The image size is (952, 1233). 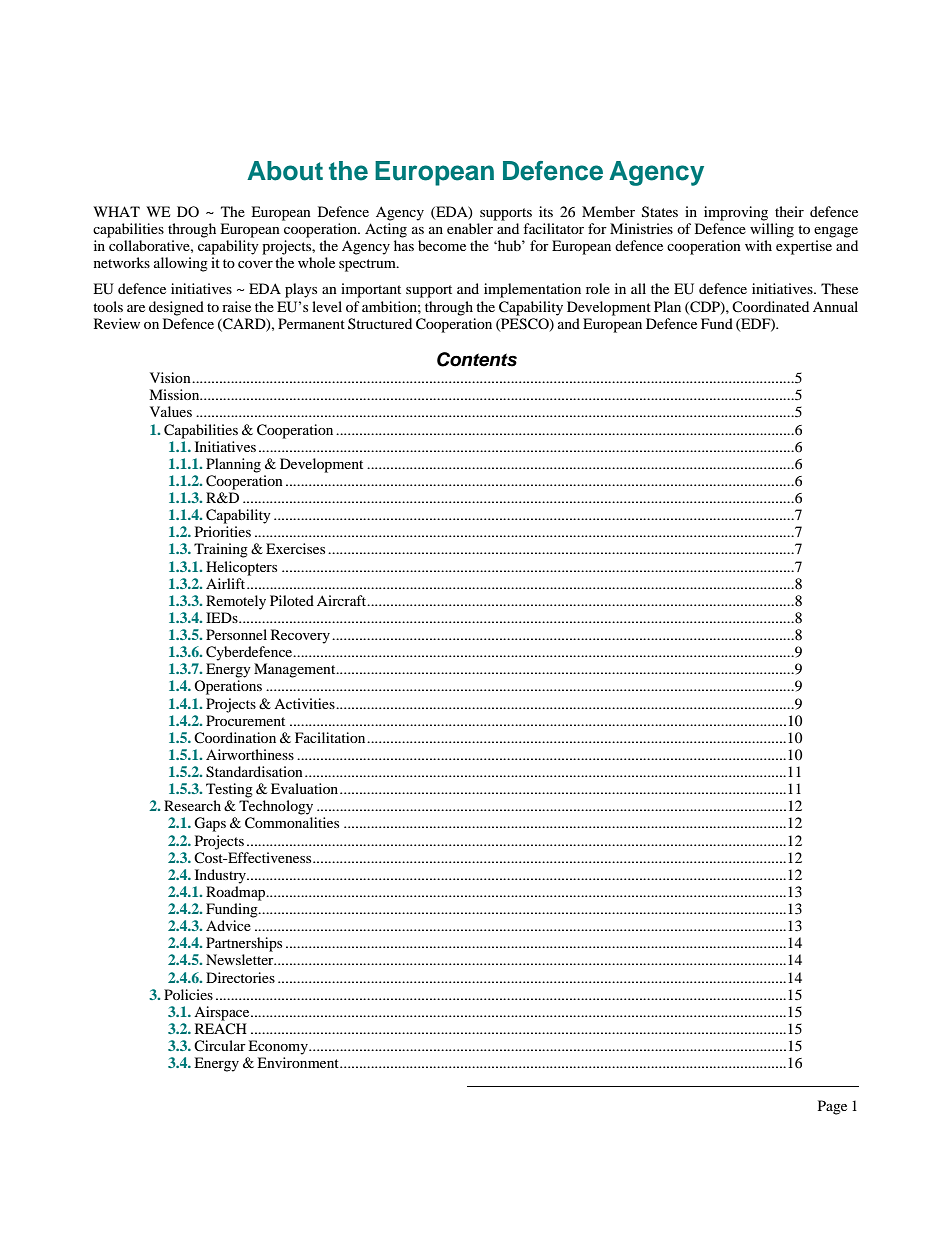 What do you see at coordinates (477, 359) in the page?
I see `Contents` at bounding box center [477, 359].
